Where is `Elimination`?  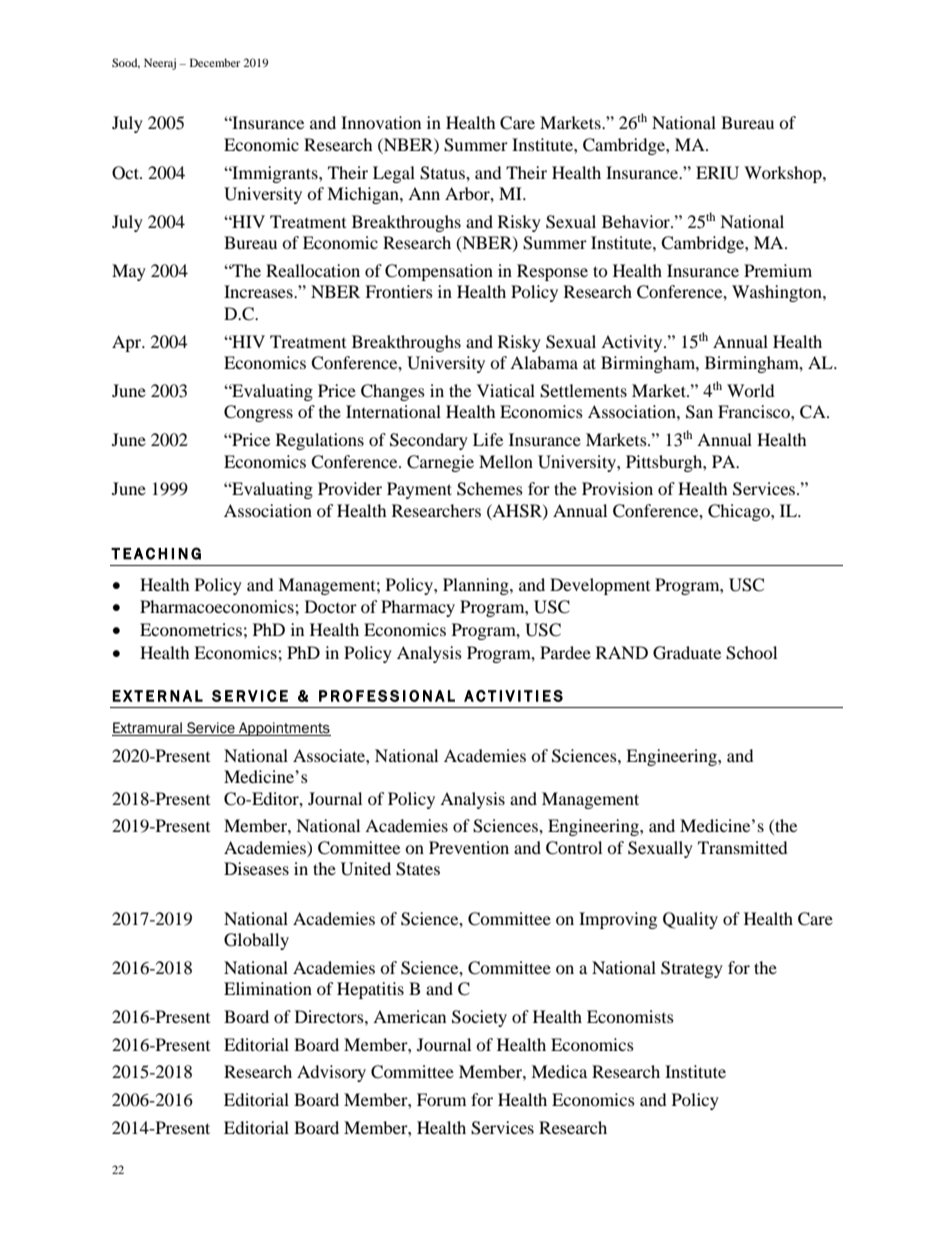 Elimination is located at coordinates (268, 988).
